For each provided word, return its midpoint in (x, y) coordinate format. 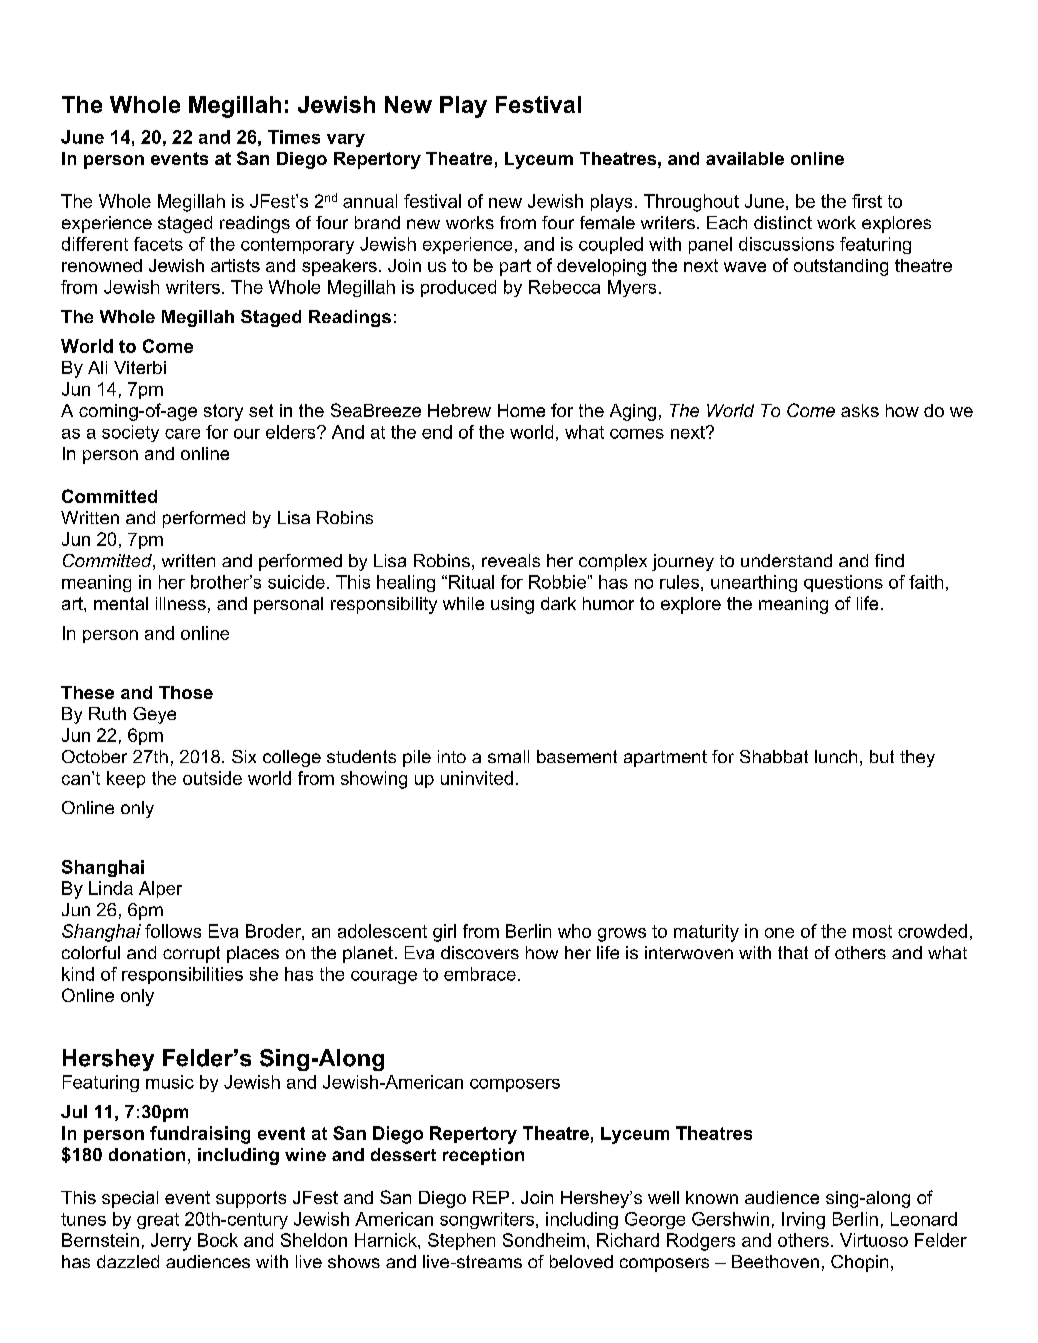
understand (786, 560)
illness (181, 603)
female (607, 222)
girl (444, 933)
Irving (803, 1220)
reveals (511, 560)
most (872, 931)
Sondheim (544, 1240)
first (867, 201)
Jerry (171, 1242)
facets (158, 244)
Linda (111, 888)
